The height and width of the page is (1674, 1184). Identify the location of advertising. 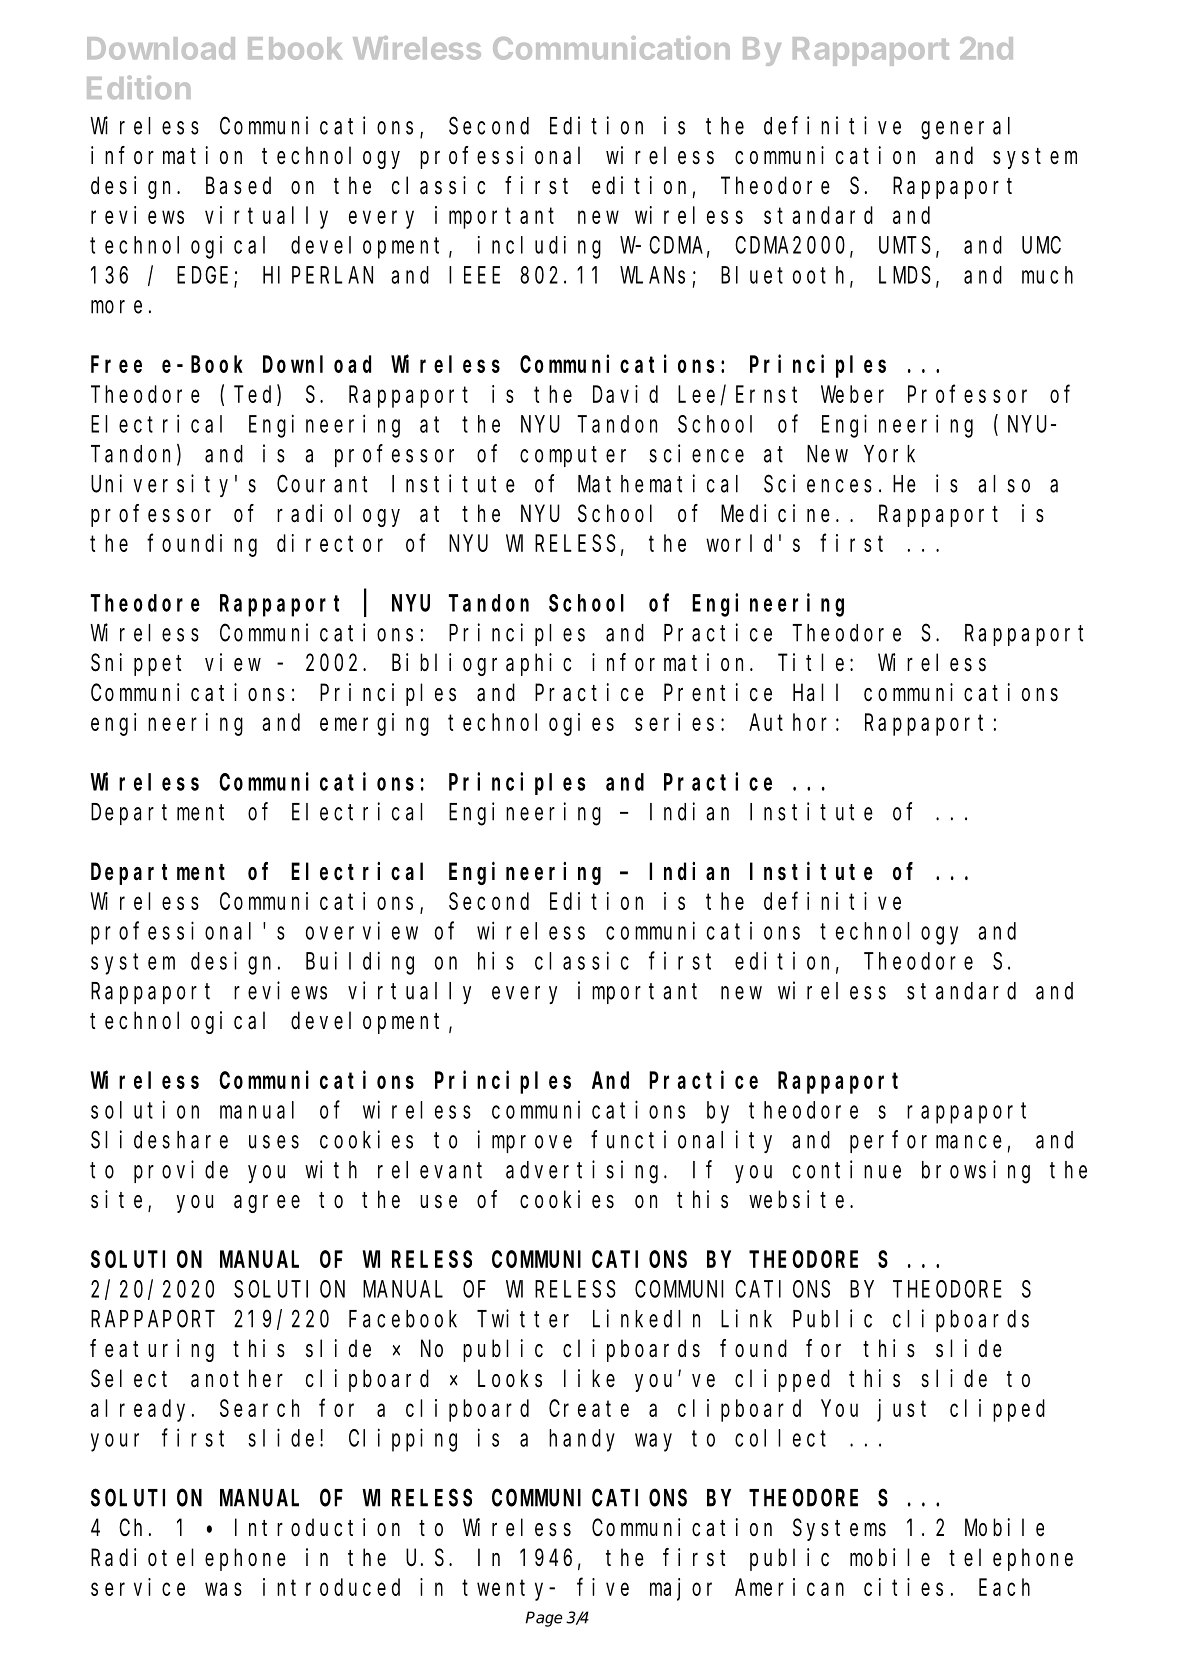
(585, 1172).
